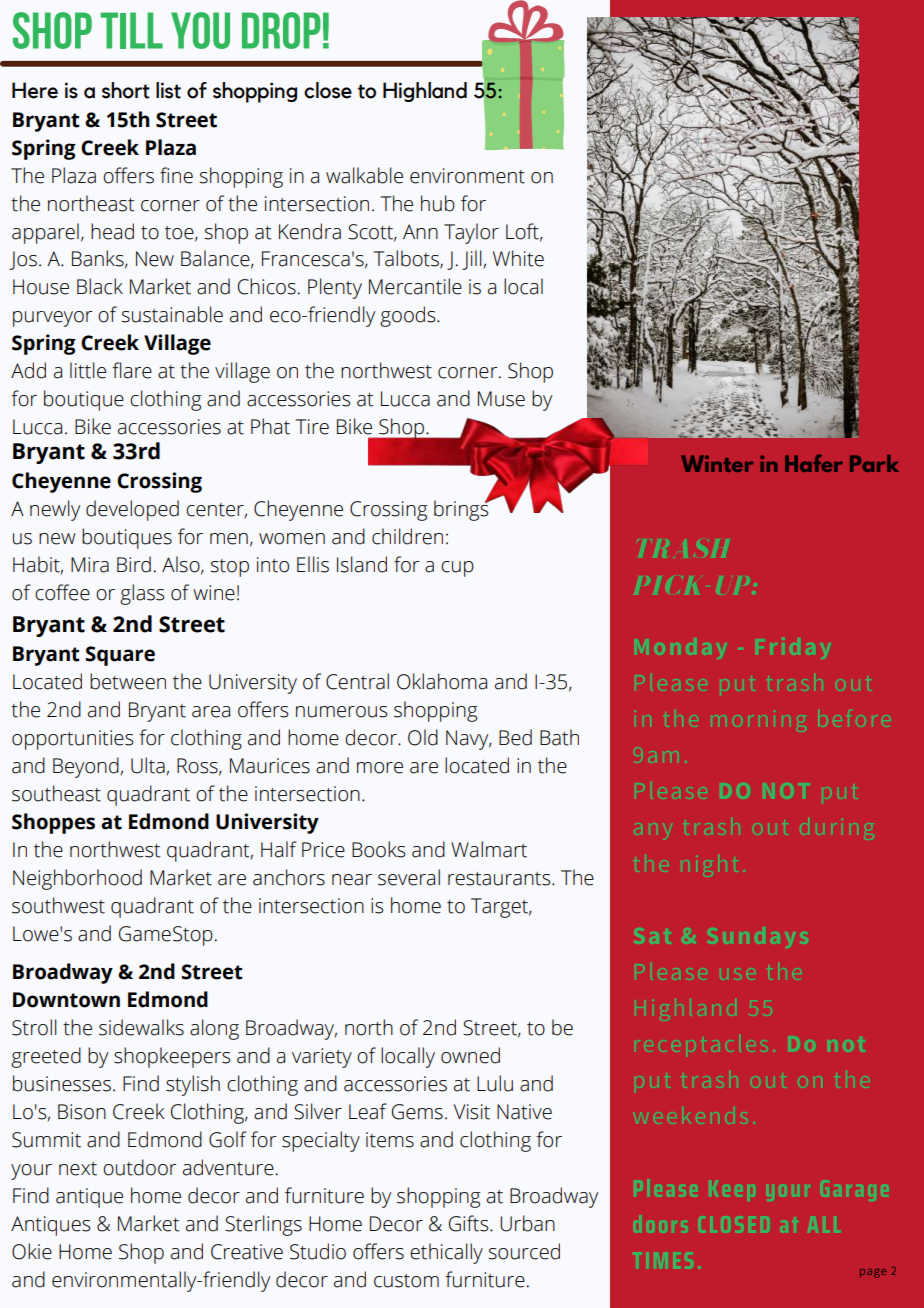 The width and height of the screenshot is (924, 1308). I want to click on flare, so click(132, 370).
